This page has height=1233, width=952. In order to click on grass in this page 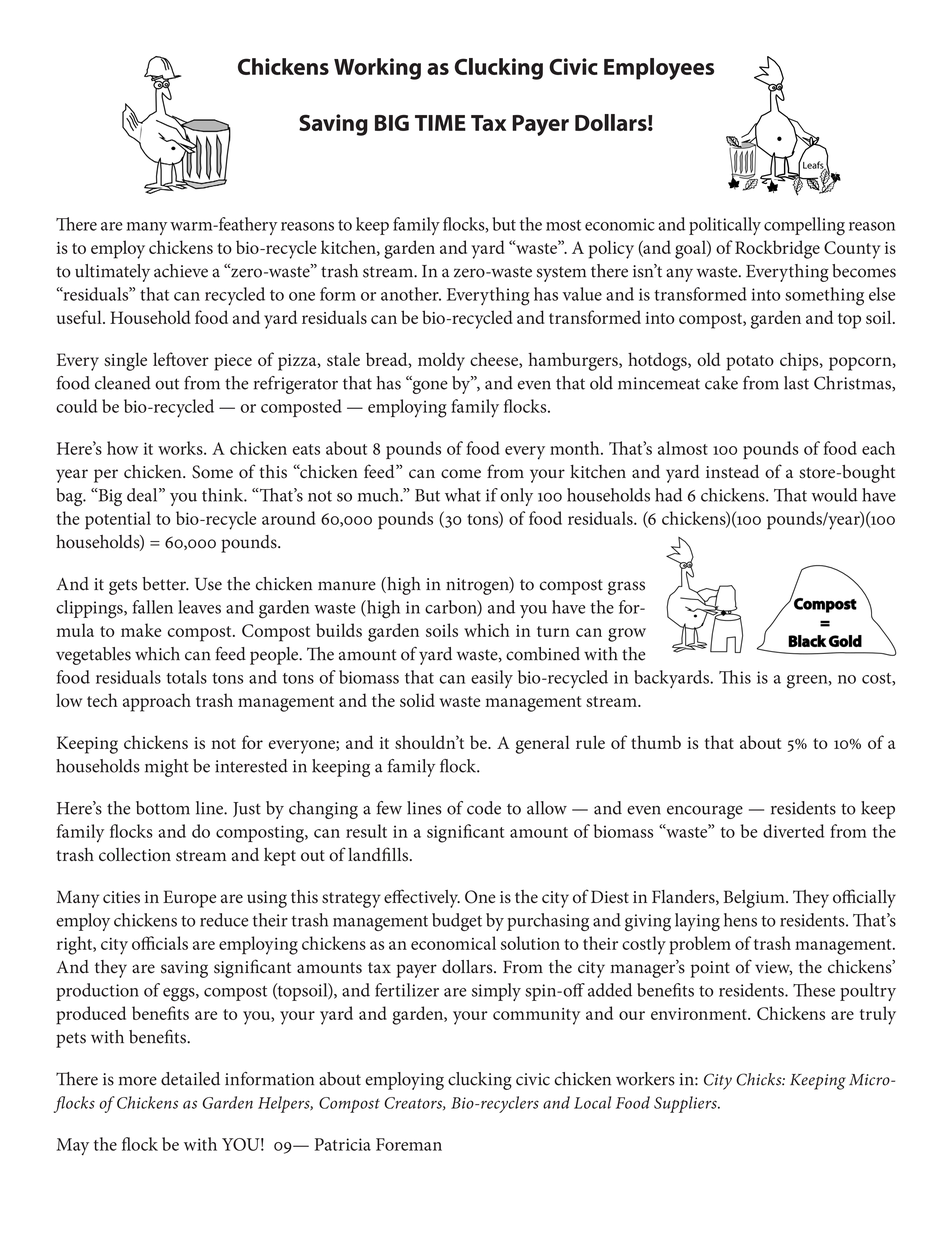, I will do `click(626, 588)`.
